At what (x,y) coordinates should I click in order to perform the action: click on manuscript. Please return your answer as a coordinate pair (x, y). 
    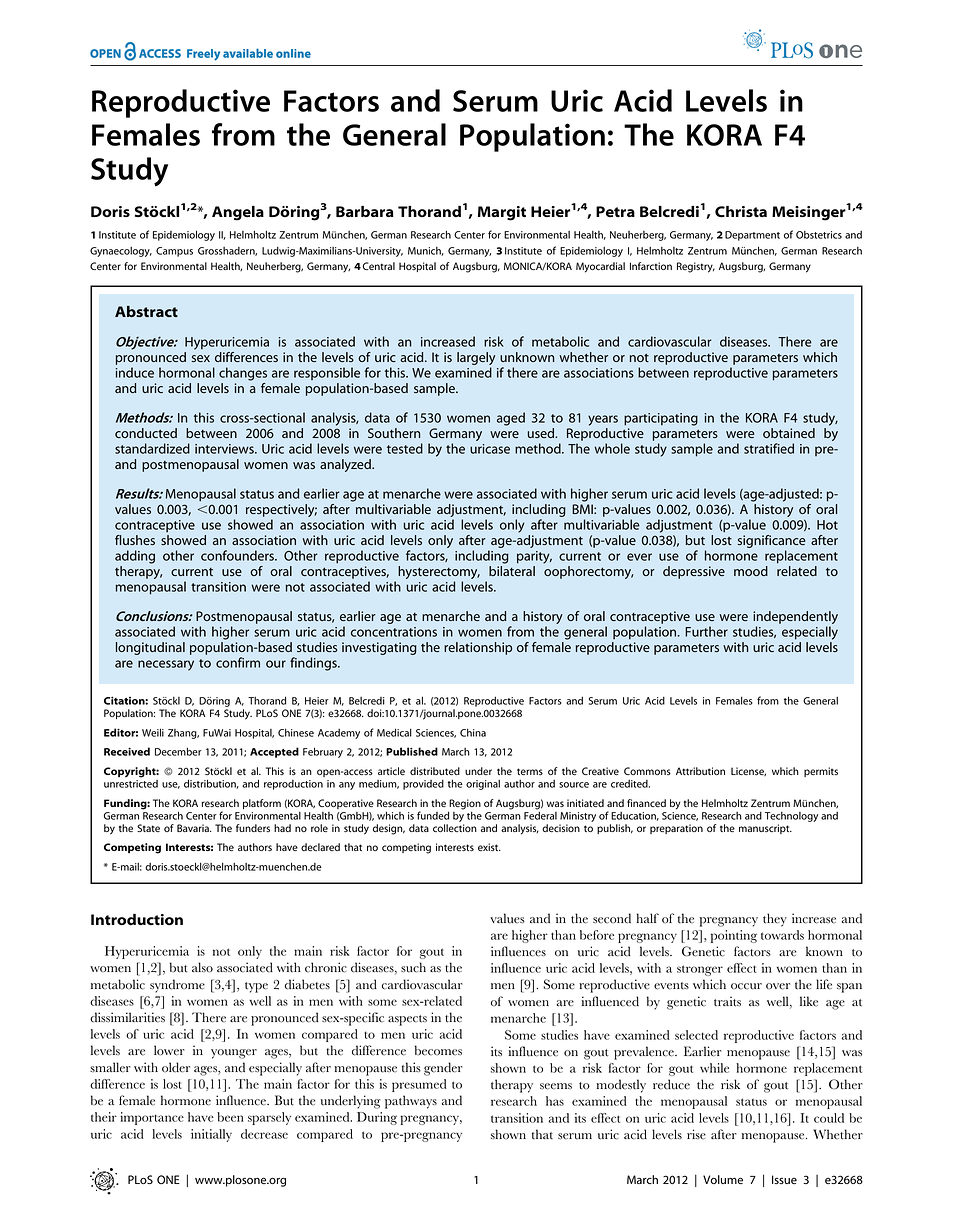
    Looking at the image, I should click on (765, 829).
